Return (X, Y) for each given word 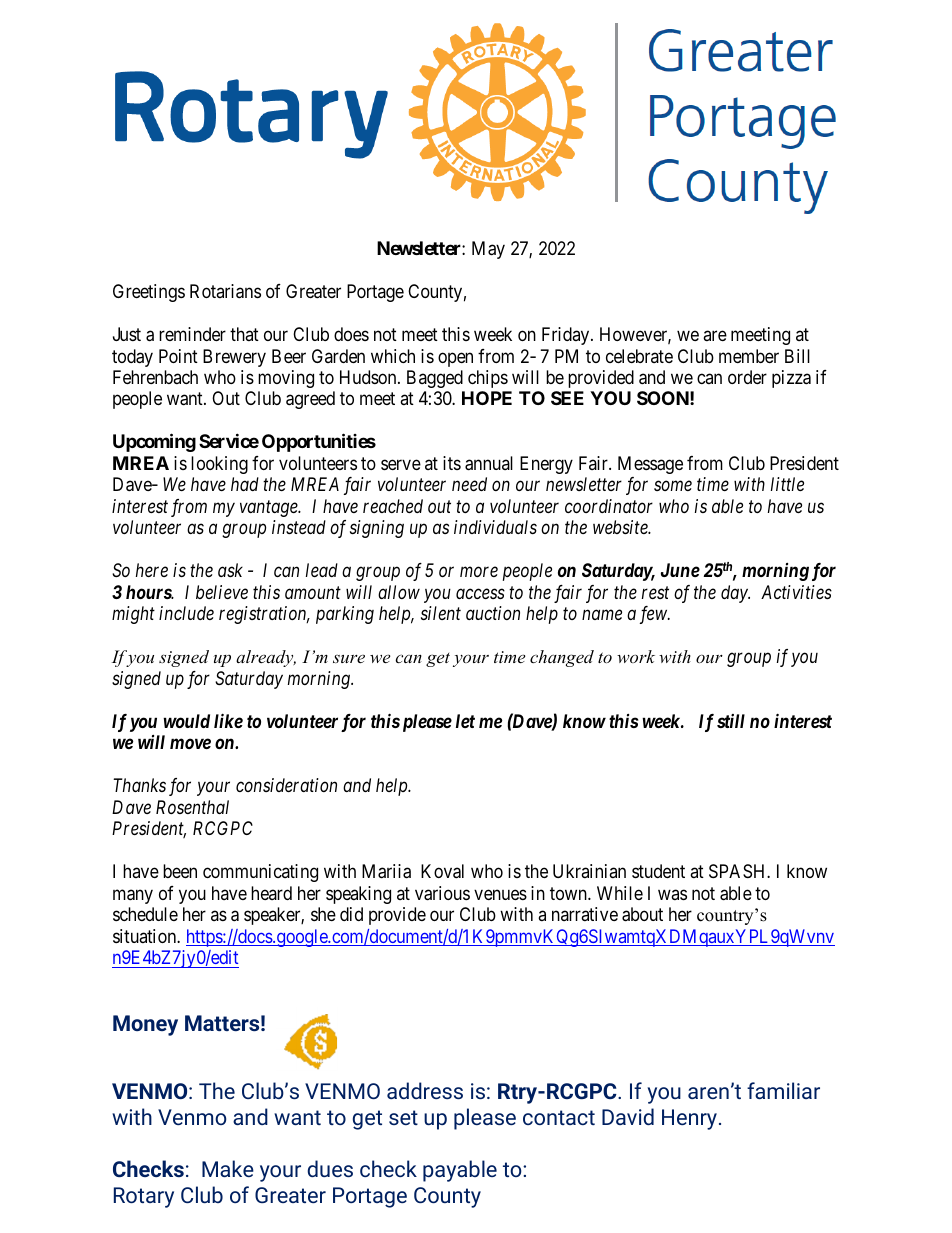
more (479, 572)
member (749, 356)
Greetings (149, 293)
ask (230, 570)
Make (228, 1168)
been (180, 871)
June (680, 570)
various (442, 893)
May (488, 250)
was (672, 894)
